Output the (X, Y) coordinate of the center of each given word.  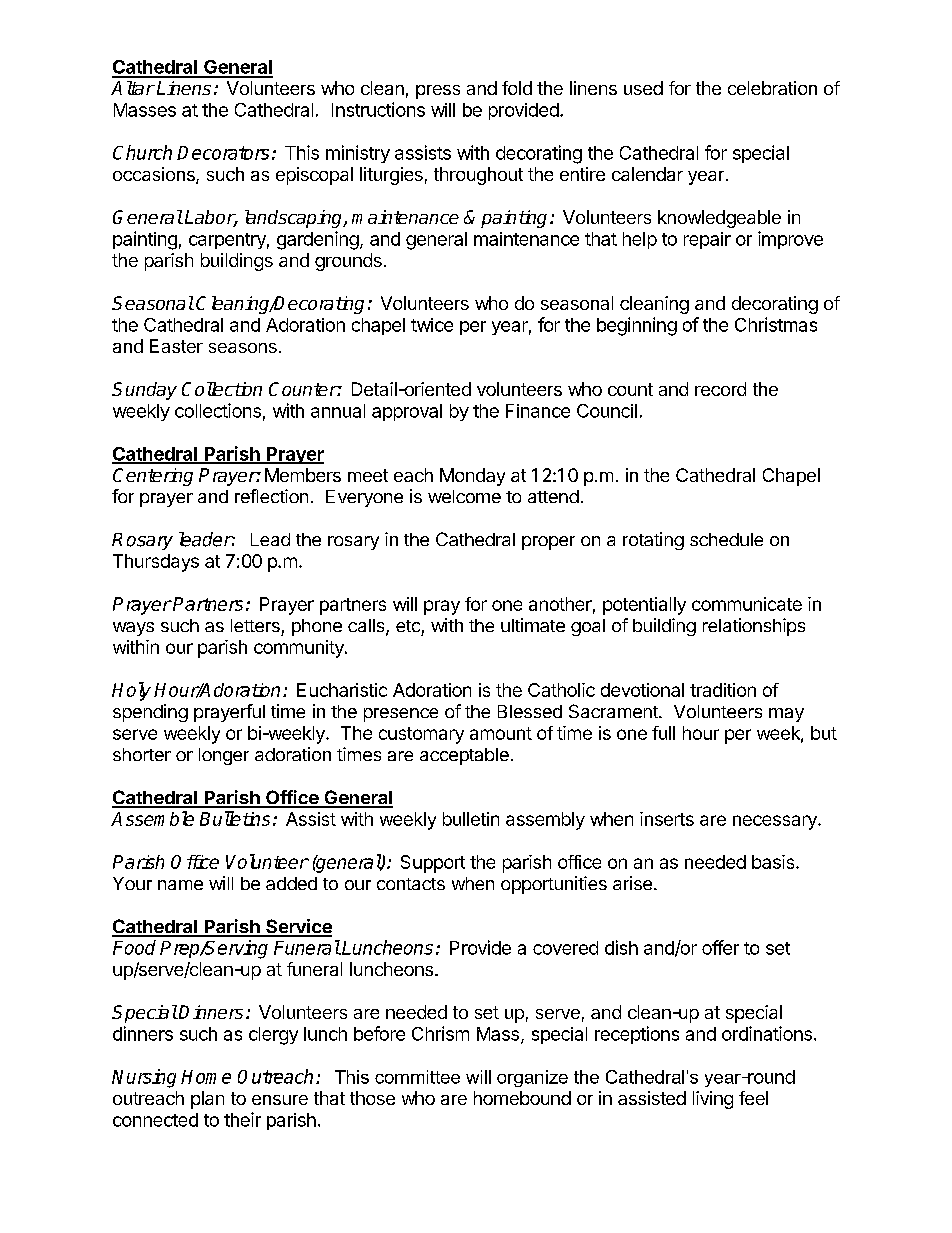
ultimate (533, 625)
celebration (772, 88)
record (720, 389)
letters (255, 625)
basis (774, 862)
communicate (747, 604)
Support (433, 864)
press (438, 92)
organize (532, 1078)
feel (753, 1098)
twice (432, 325)
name (180, 885)
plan (207, 1100)
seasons (243, 348)
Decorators (223, 153)
